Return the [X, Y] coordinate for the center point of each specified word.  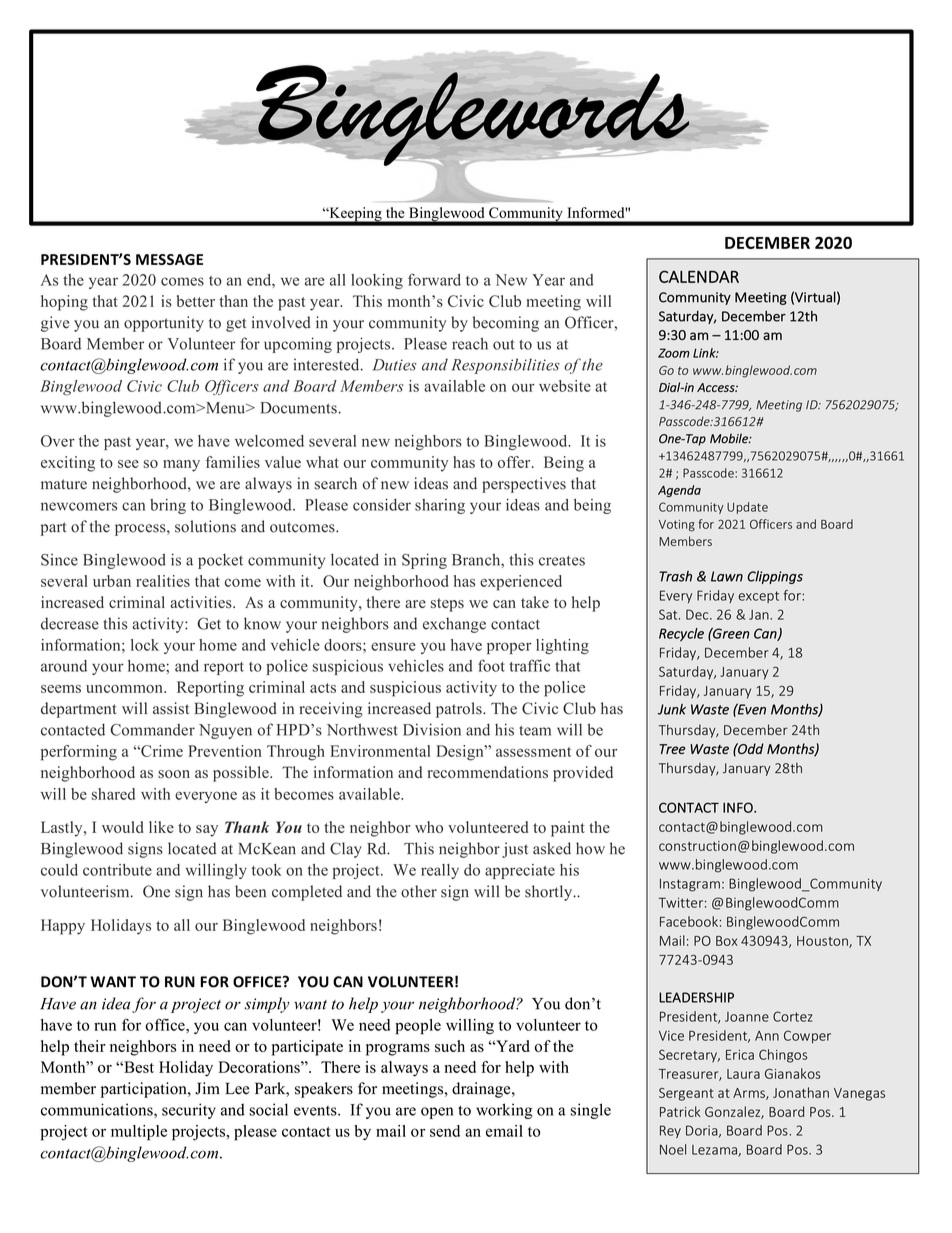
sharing [440, 506]
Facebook [689, 921]
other [419, 891]
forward [434, 279]
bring [168, 506]
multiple [139, 1133]
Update [747, 508]
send [445, 1131]
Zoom [674, 353]
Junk [672, 709]
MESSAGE [169, 259]
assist [171, 708]
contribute [117, 870]
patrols [460, 710]
